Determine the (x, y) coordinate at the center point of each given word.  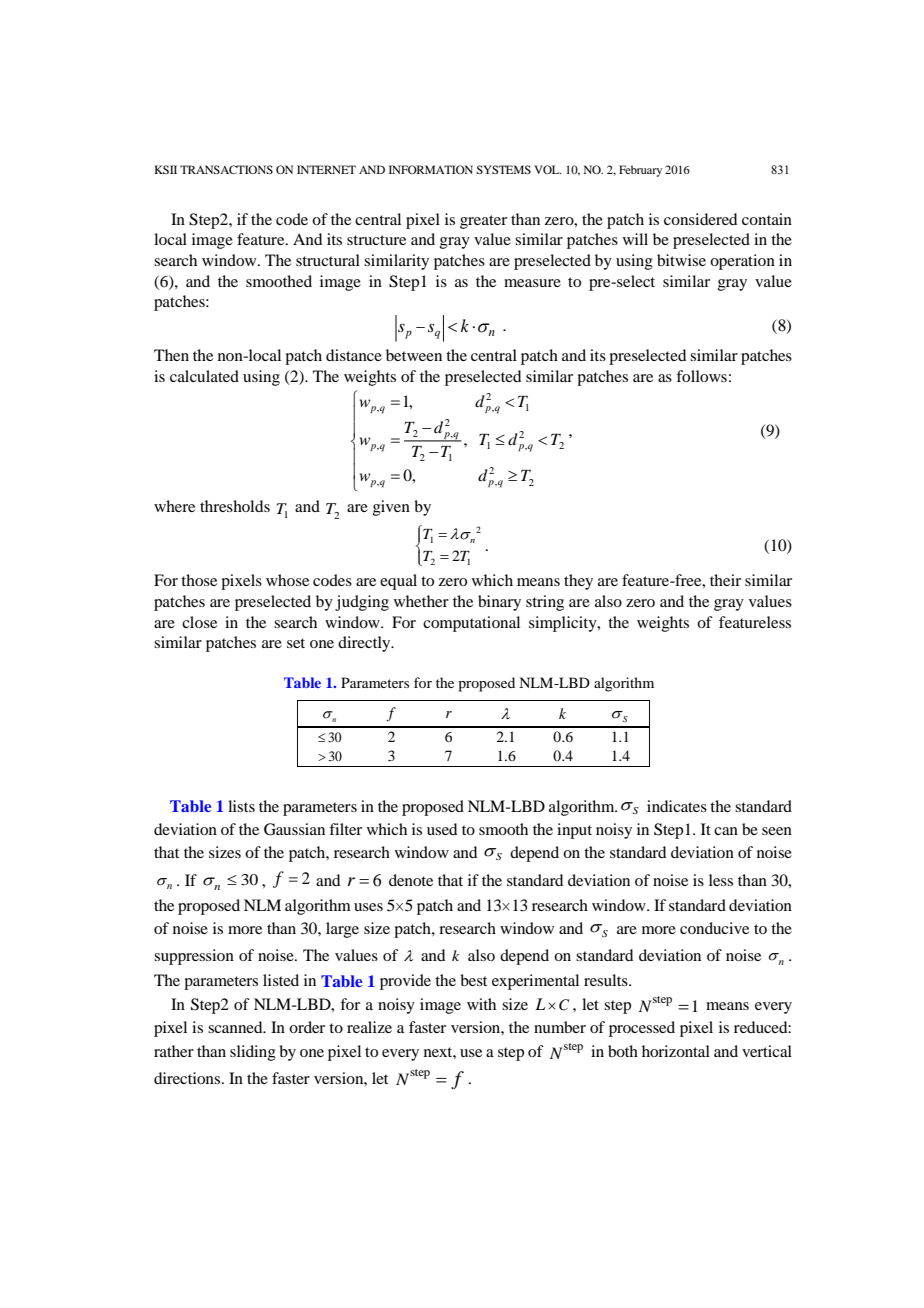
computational (471, 624)
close (199, 622)
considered (700, 219)
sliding (253, 1053)
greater (483, 222)
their (725, 580)
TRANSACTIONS (226, 169)
